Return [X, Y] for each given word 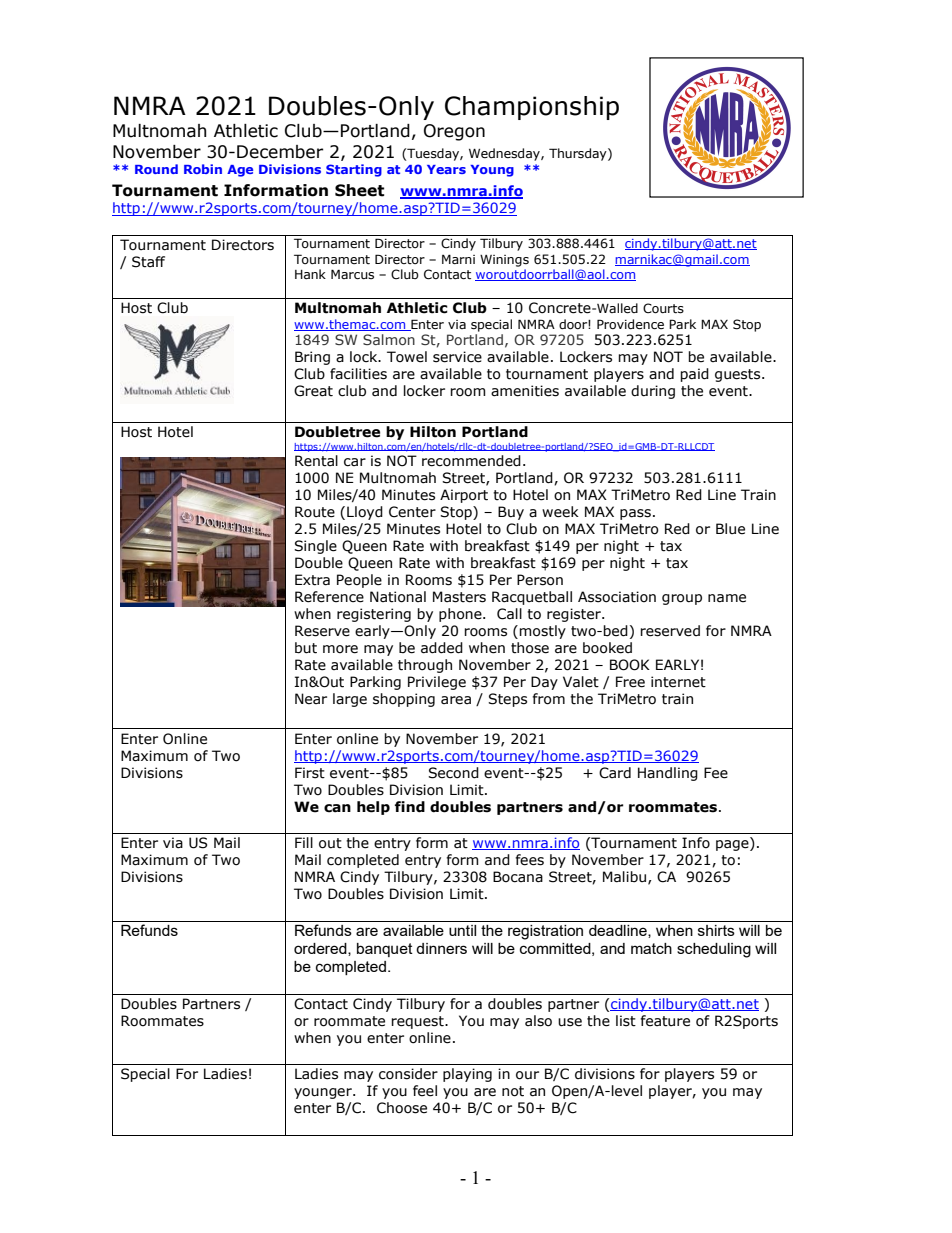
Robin [203, 169]
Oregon [454, 132]
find [410, 807]
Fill [304, 842]
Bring [312, 358]
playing [467, 1075]
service [457, 357]
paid [694, 375]
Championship [532, 108]
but [306, 648]
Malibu [624, 877]
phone [461, 615]
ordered [321, 949]
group [682, 599]
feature [665, 1021]
